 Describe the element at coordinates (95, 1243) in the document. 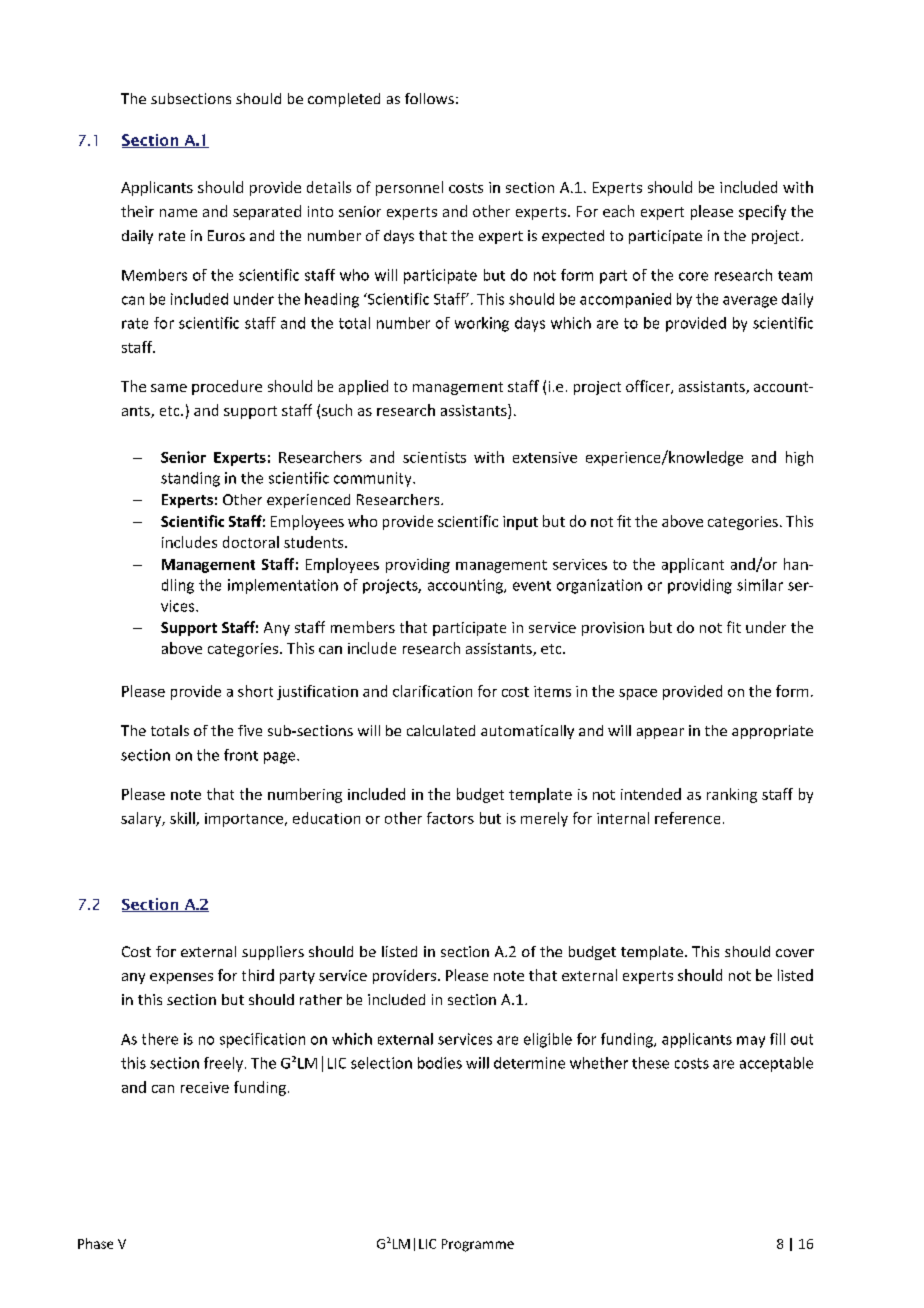

I see `Phase` at that location.
